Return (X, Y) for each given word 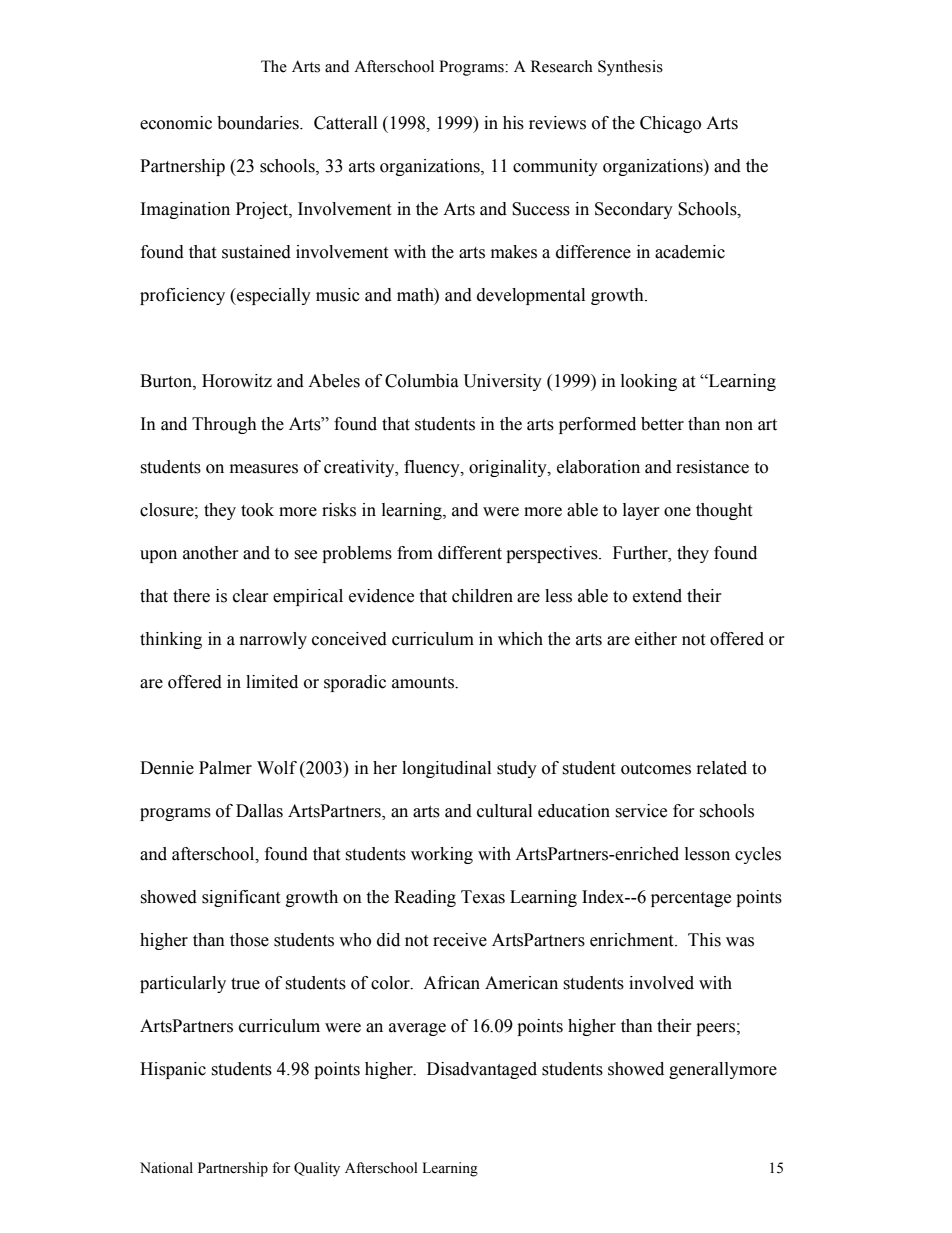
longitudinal (446, 769)
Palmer (225, 768)
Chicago (670, 124)
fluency (433, 468)
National (166, 1168)
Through (224, 425)
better (662, 424)
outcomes (656, 769)
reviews (557, 123)
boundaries (259, 123)
